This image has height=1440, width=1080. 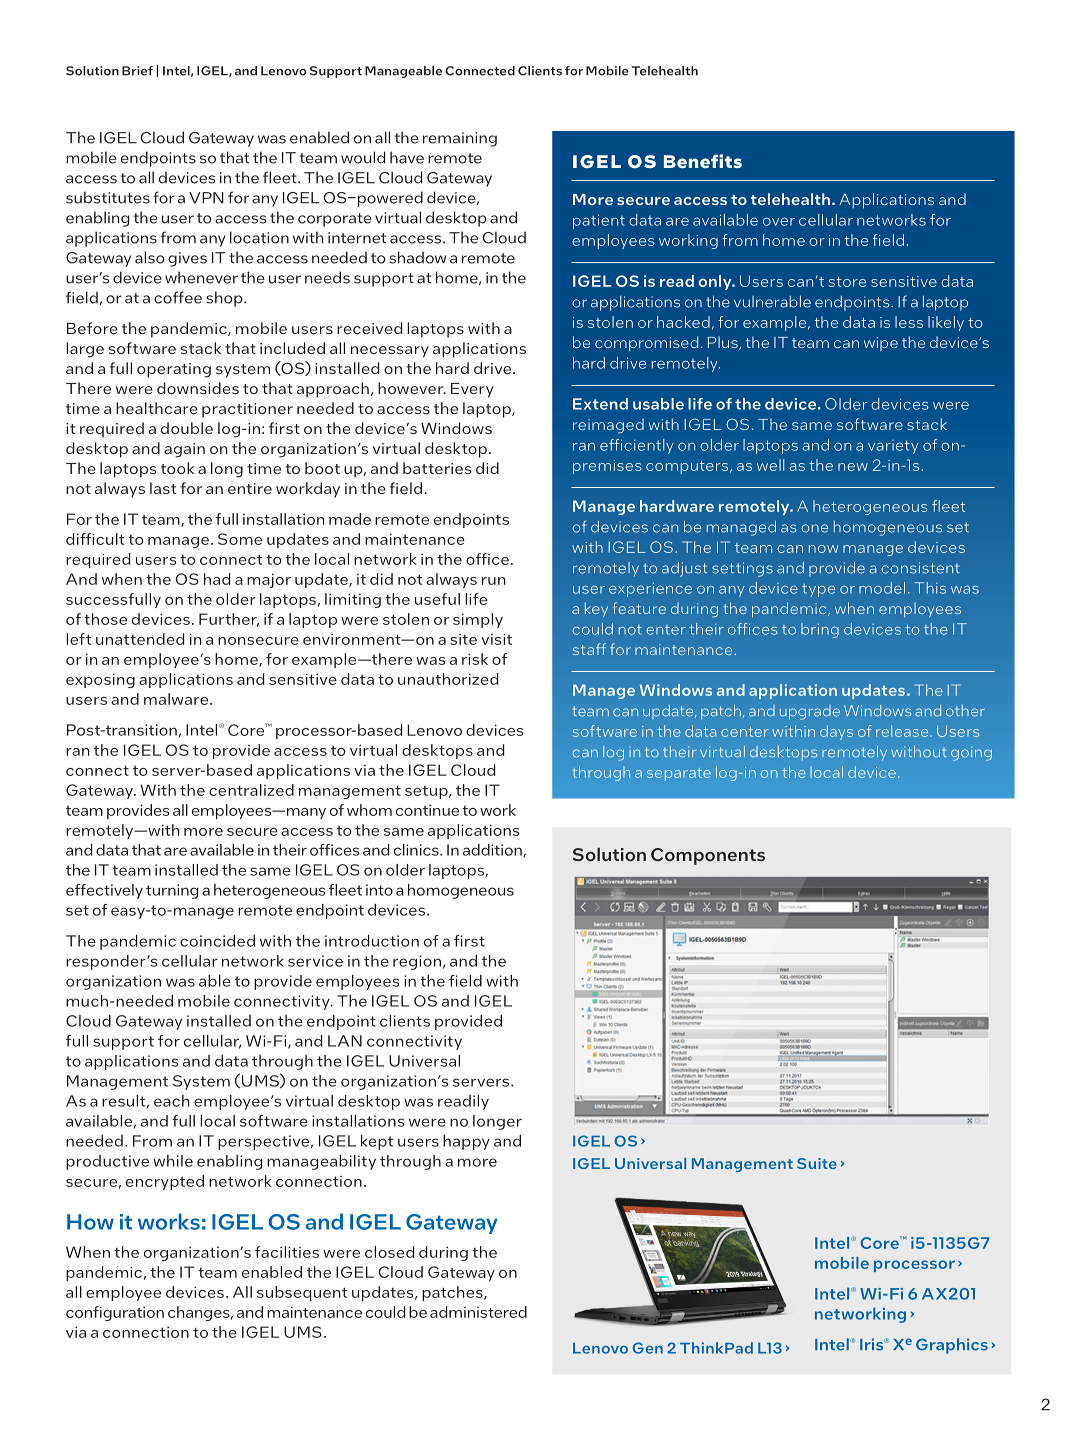 I want to click on Benefits, so click(x=703, y=161).
